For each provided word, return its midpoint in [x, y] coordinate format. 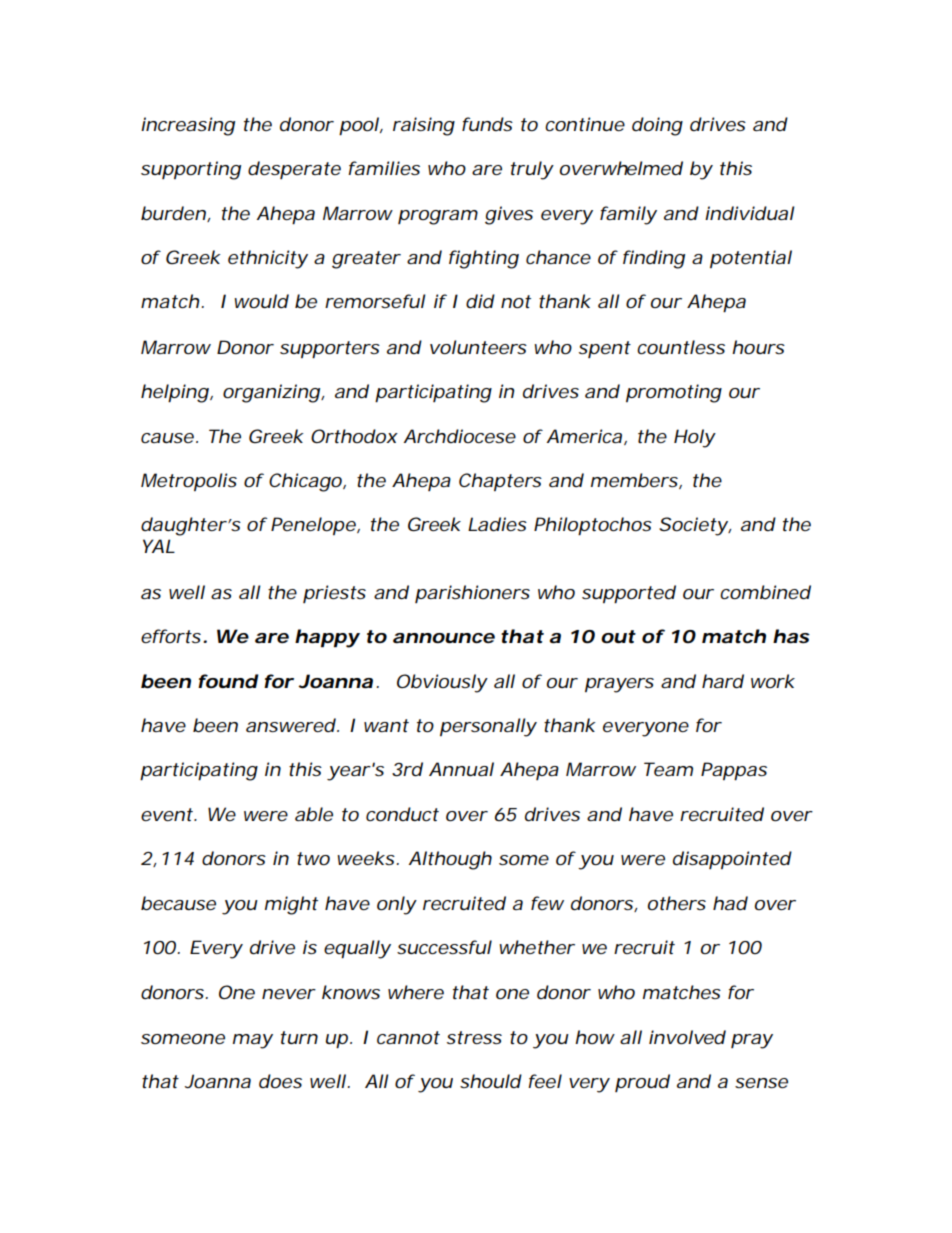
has [791, 636]
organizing [271, 393]
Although [450, 860]
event [168, 814]
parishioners [472, 594]
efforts [171, 636]
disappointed [732, 860]
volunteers [478, 347]
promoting [674, 393]
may [253, 1041]
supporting [191, 170]
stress [474, 1037]
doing [657, 126]
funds [487, 124]
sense [761, 1083]
